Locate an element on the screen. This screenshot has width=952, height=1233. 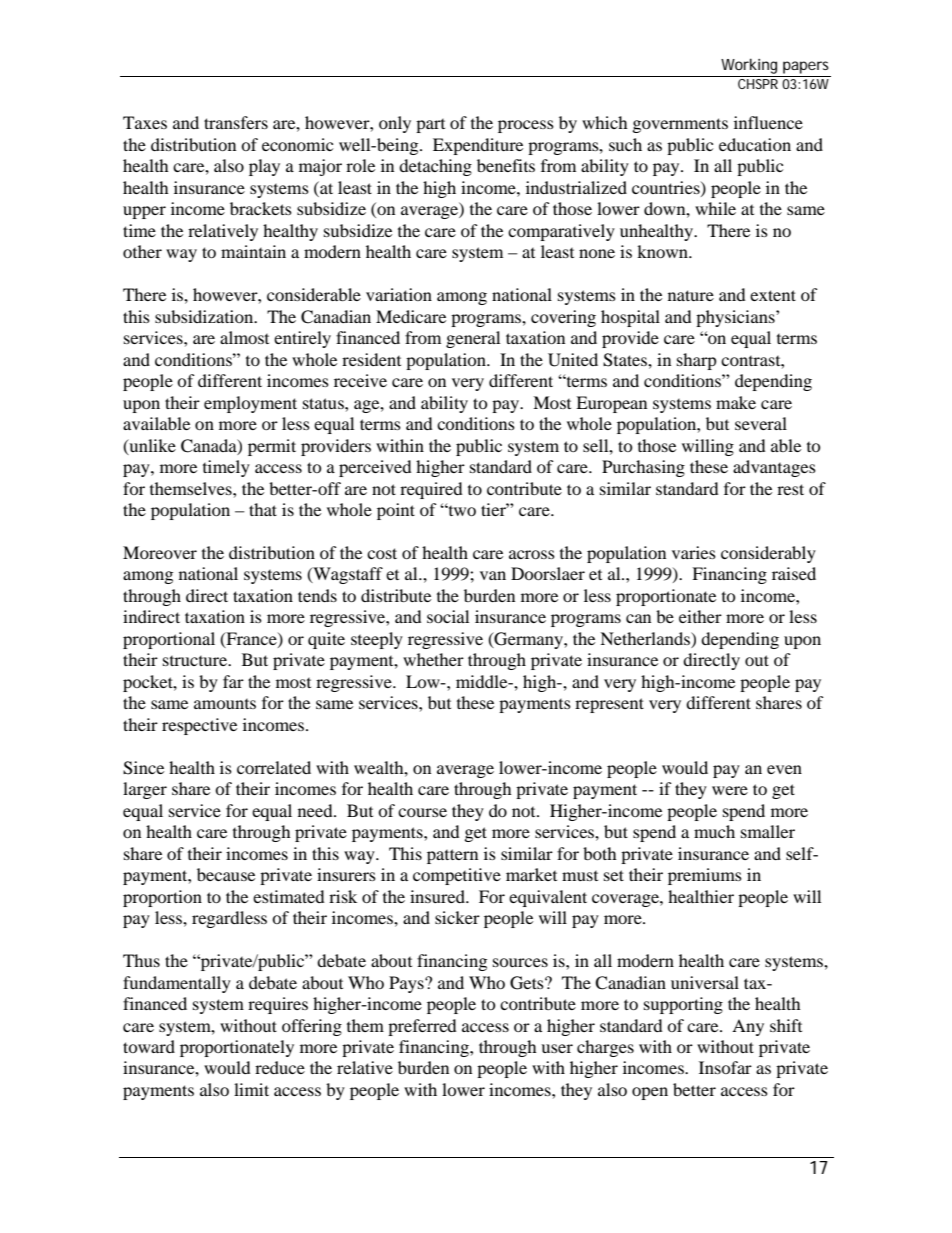
limit is located at coordinates (251, 1089).
